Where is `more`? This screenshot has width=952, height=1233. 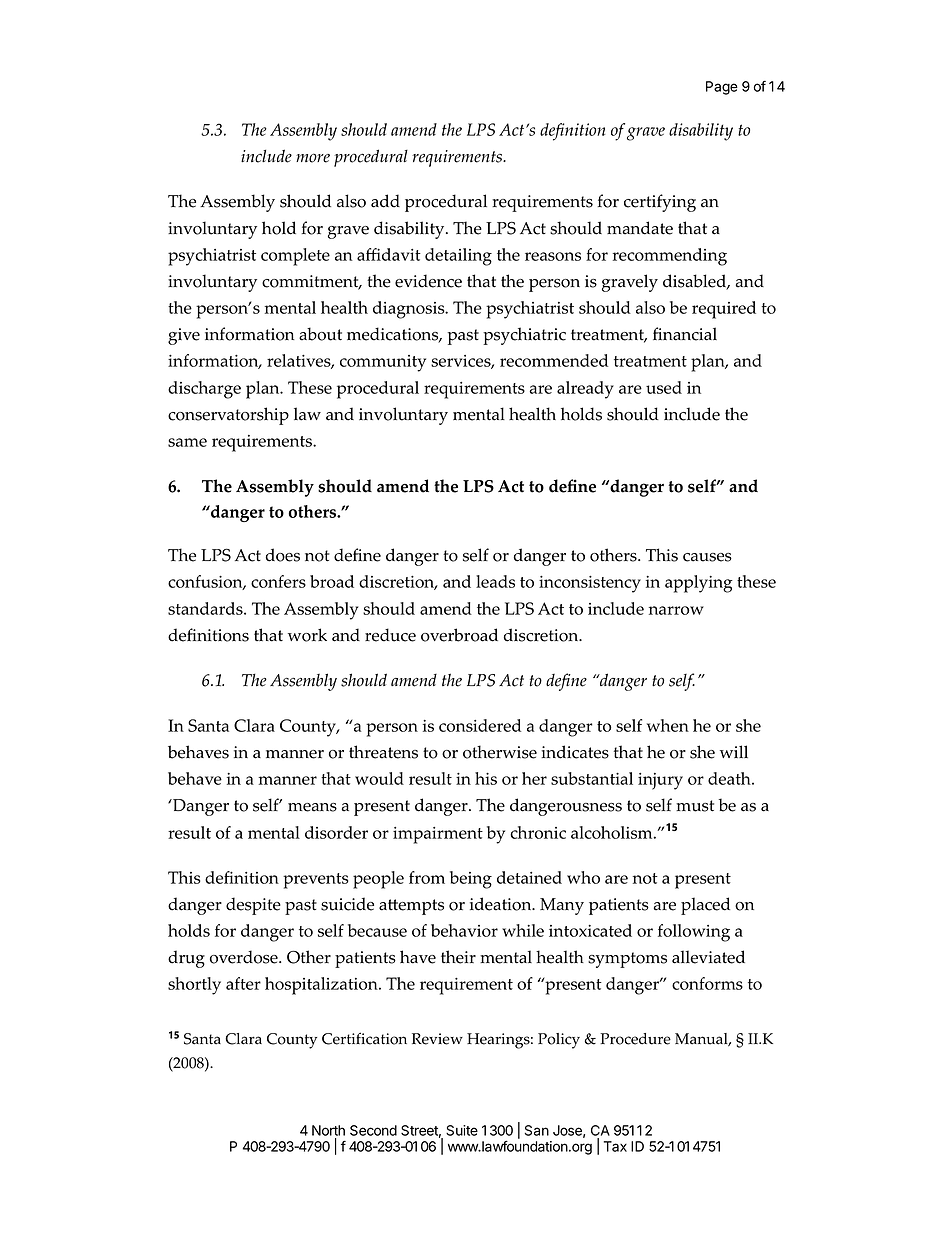 more is located at coordinates (313, 158).
